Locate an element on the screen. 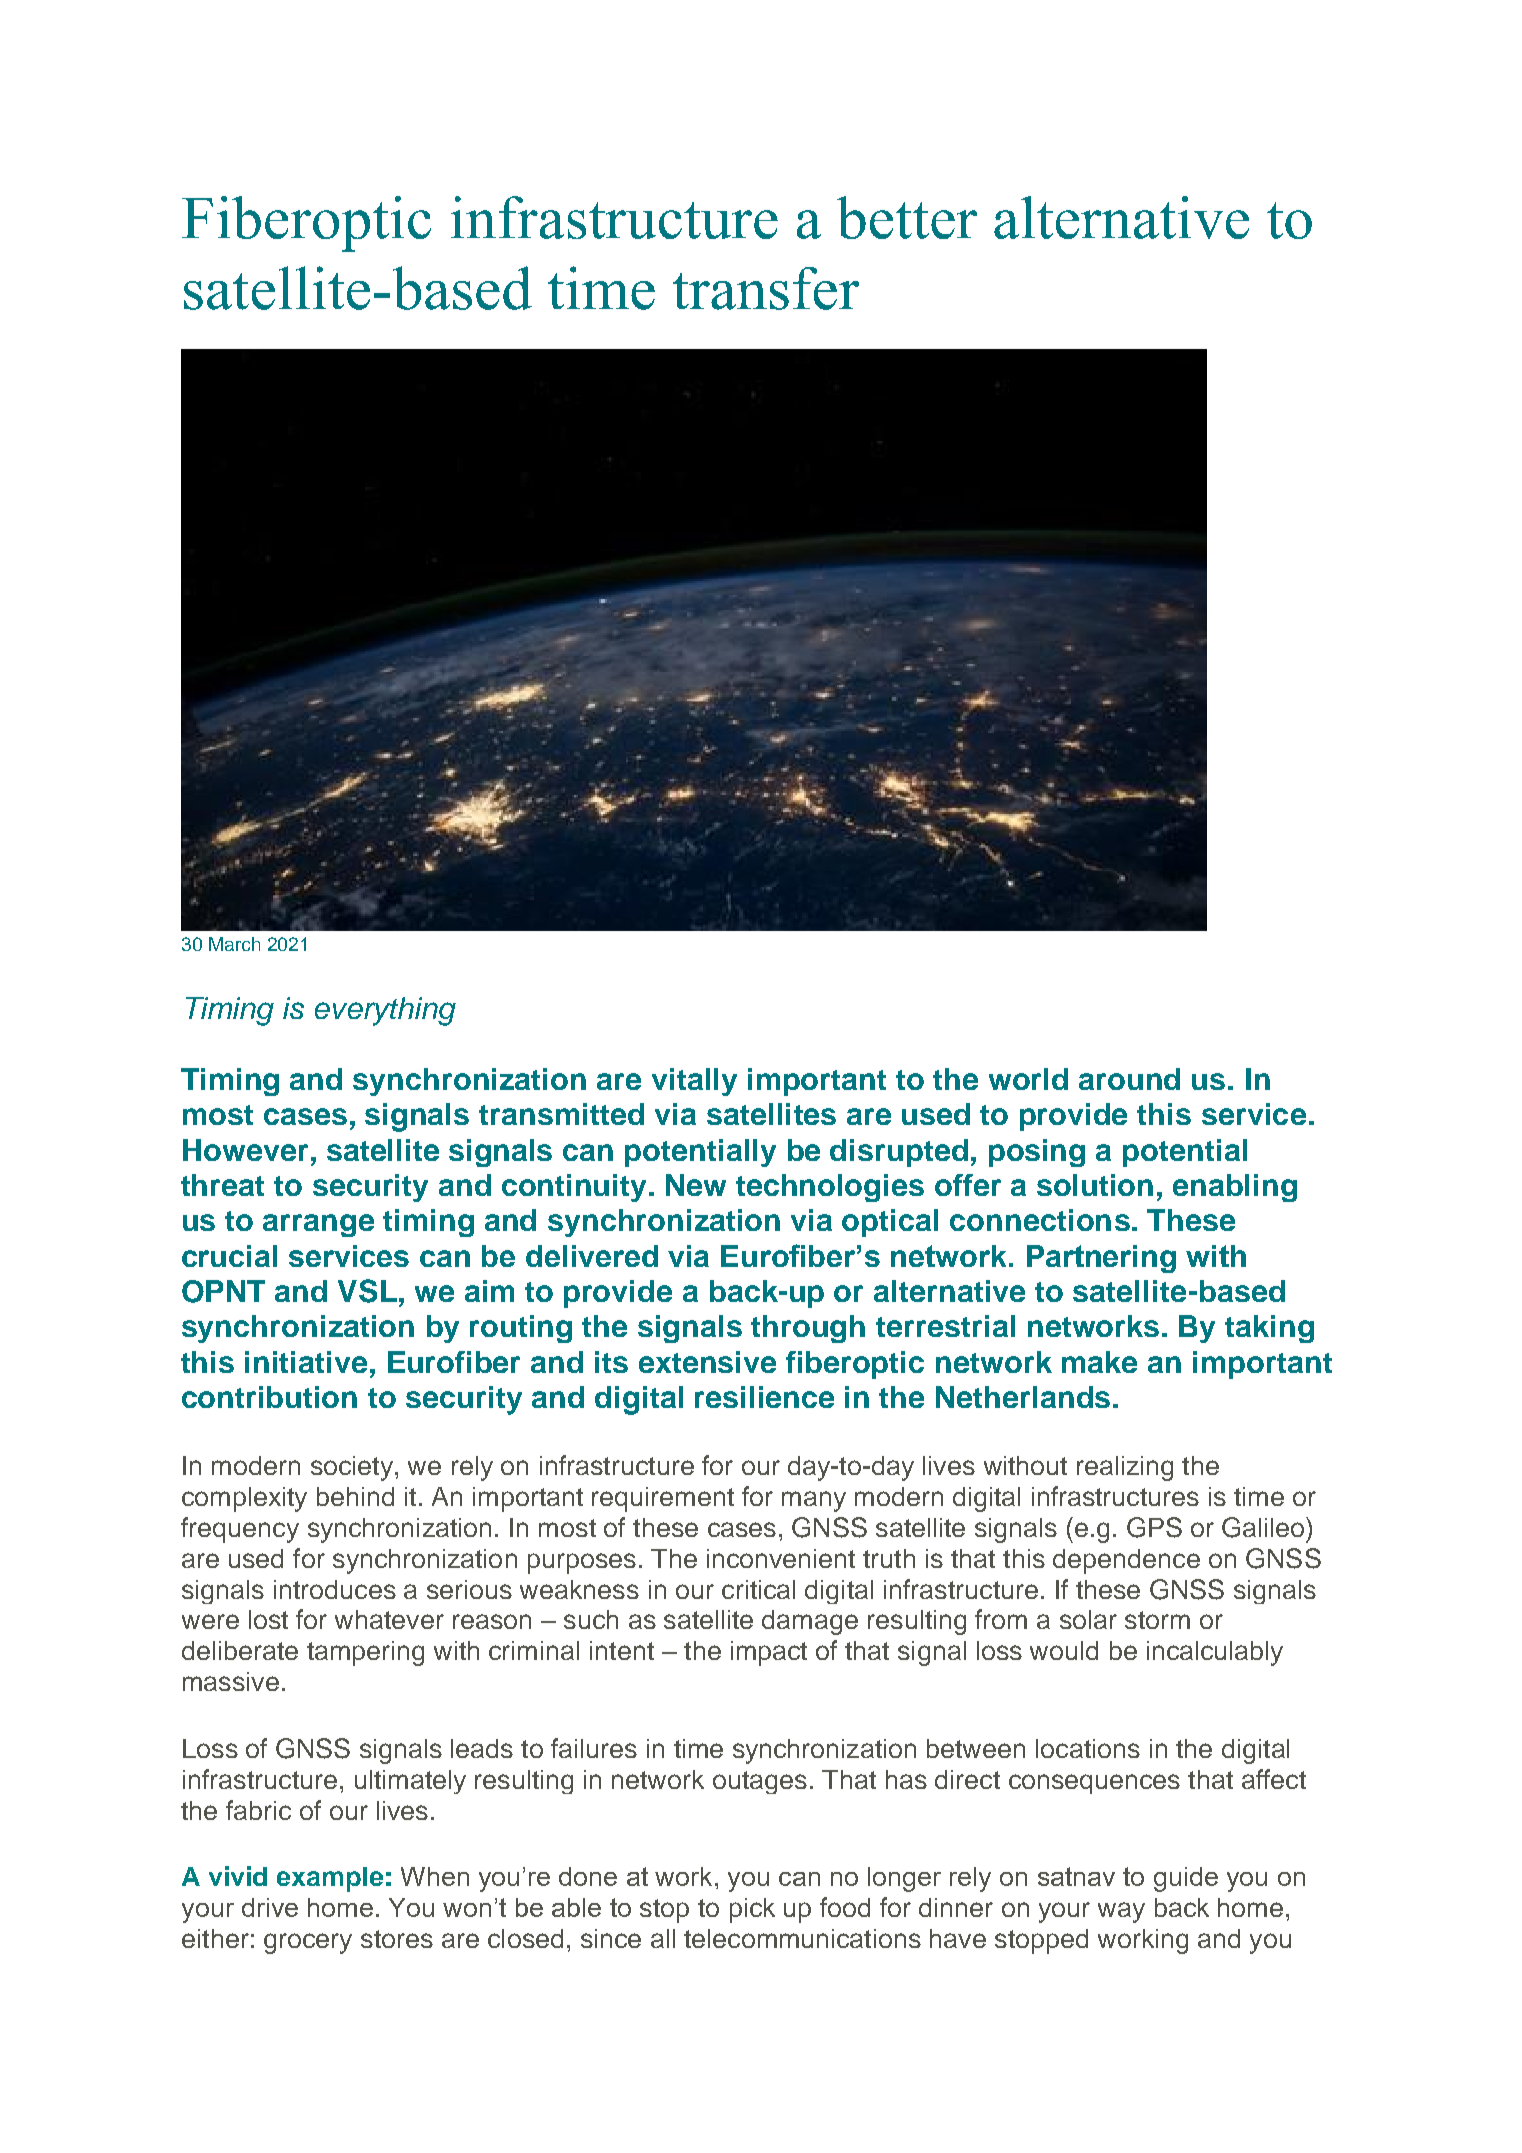  many is located at coordinates (814, 1501).
